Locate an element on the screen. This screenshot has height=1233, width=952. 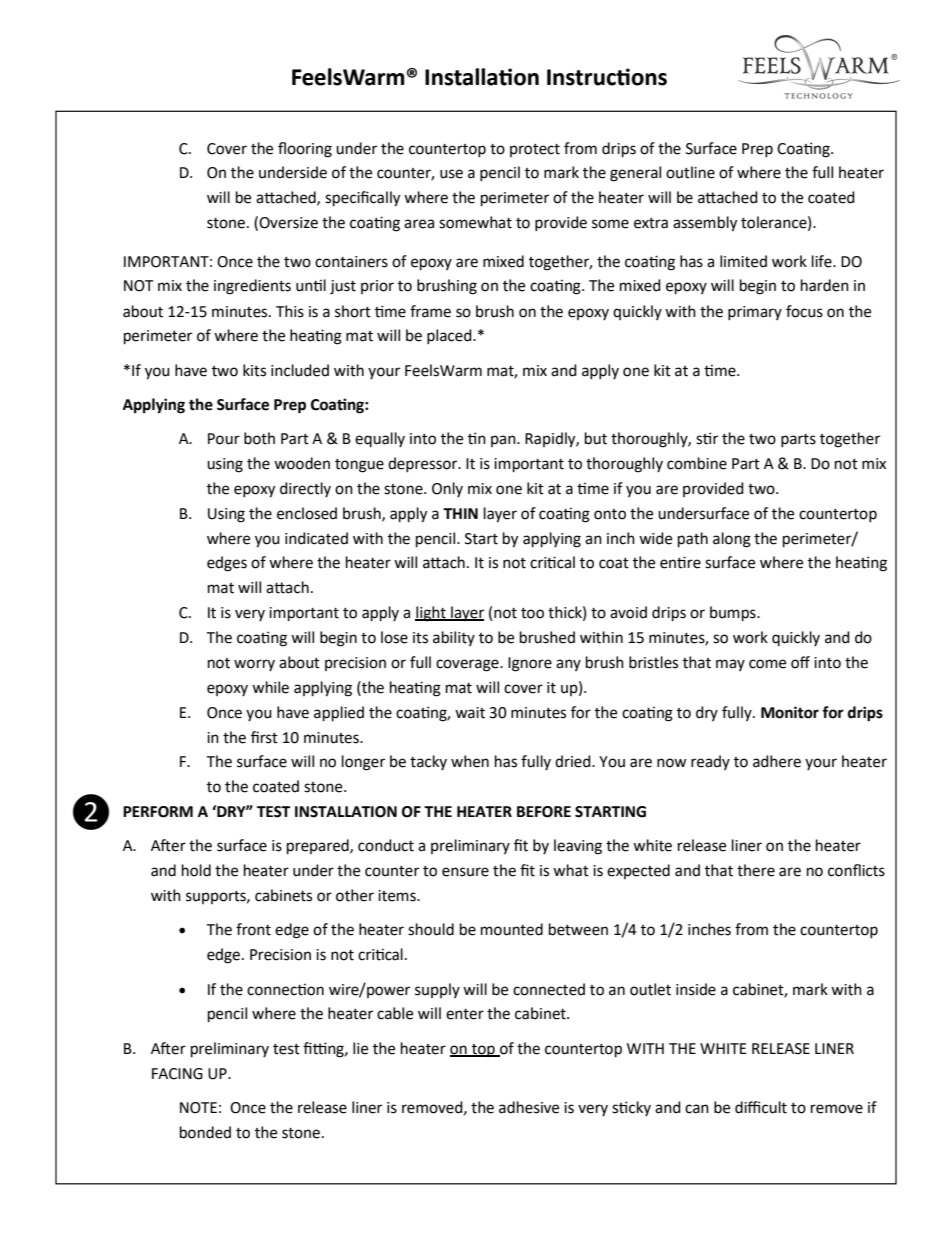
mounted is located at coordinates (512, 929).
